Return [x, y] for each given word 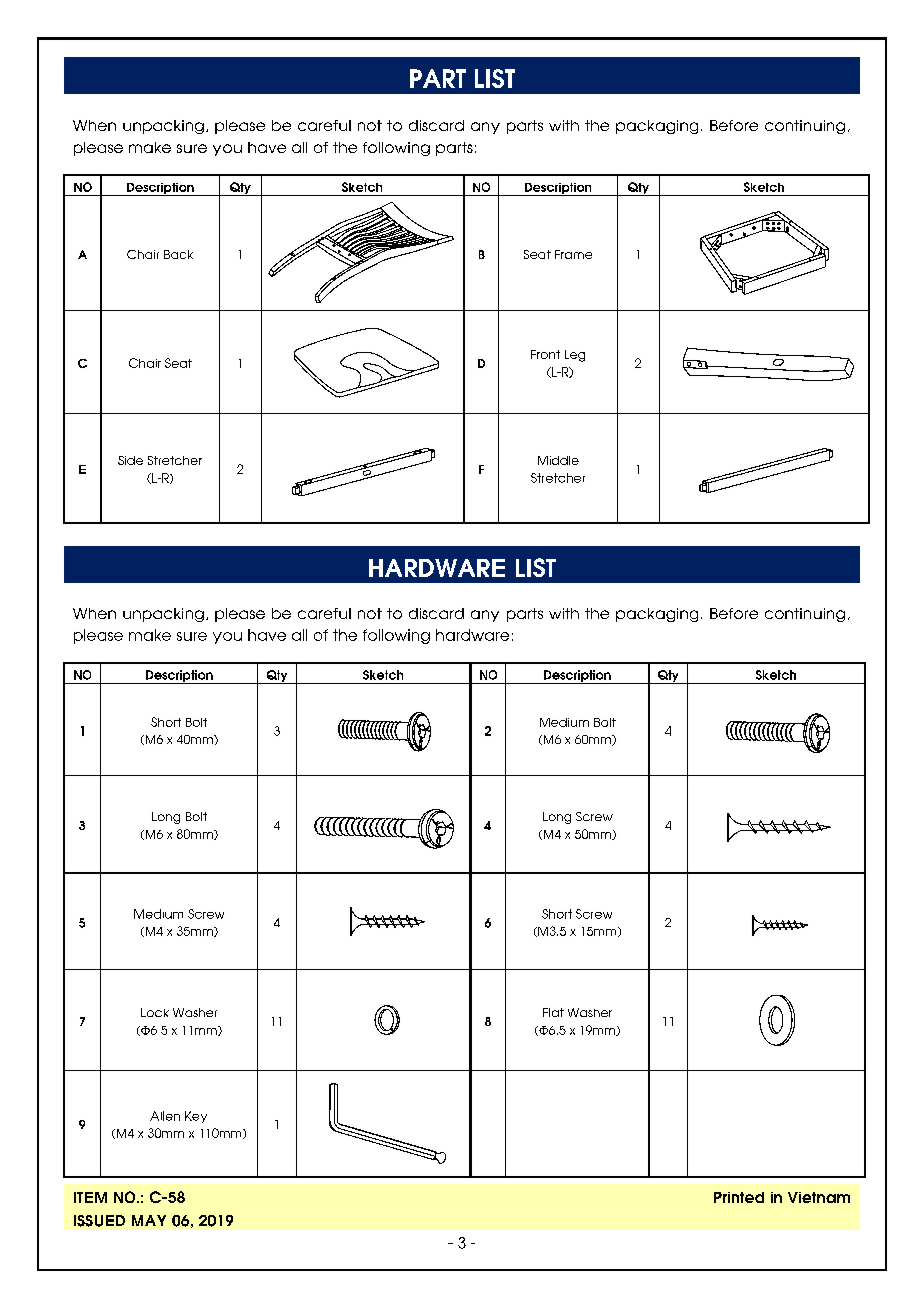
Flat [553, 1012]
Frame [573, 254]
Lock [155, 1012]
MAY [149, 1220]
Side [130, 460]
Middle [558, 460]
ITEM [90, 1197]
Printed [739, 1197]
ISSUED [99, 1221]
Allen [165, 1116]
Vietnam [819, 1197]
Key [196, 1117]
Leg [575, 356]
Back [178, 254]
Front [545, 354]
